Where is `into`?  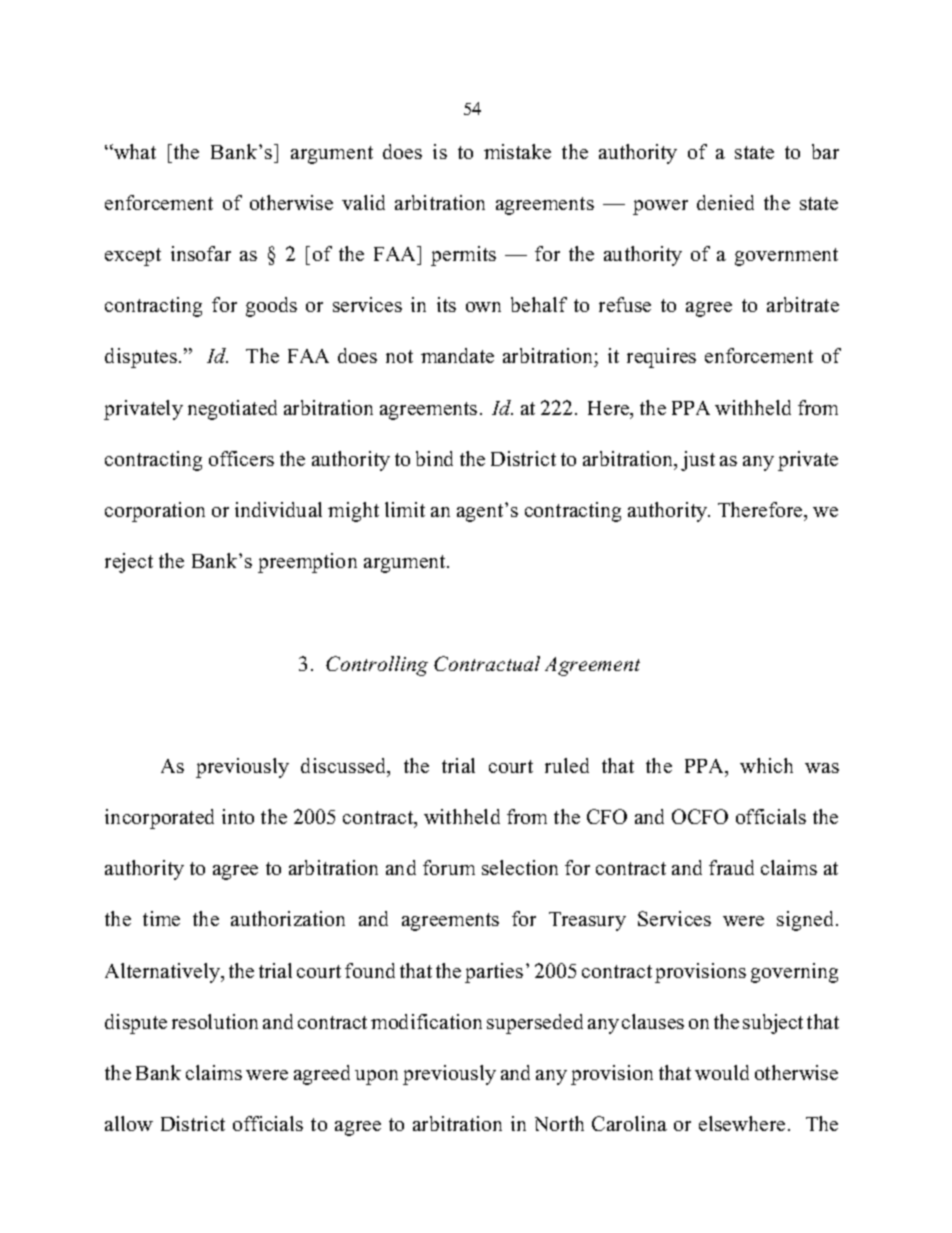 into is located at coordinates (238, 816).
